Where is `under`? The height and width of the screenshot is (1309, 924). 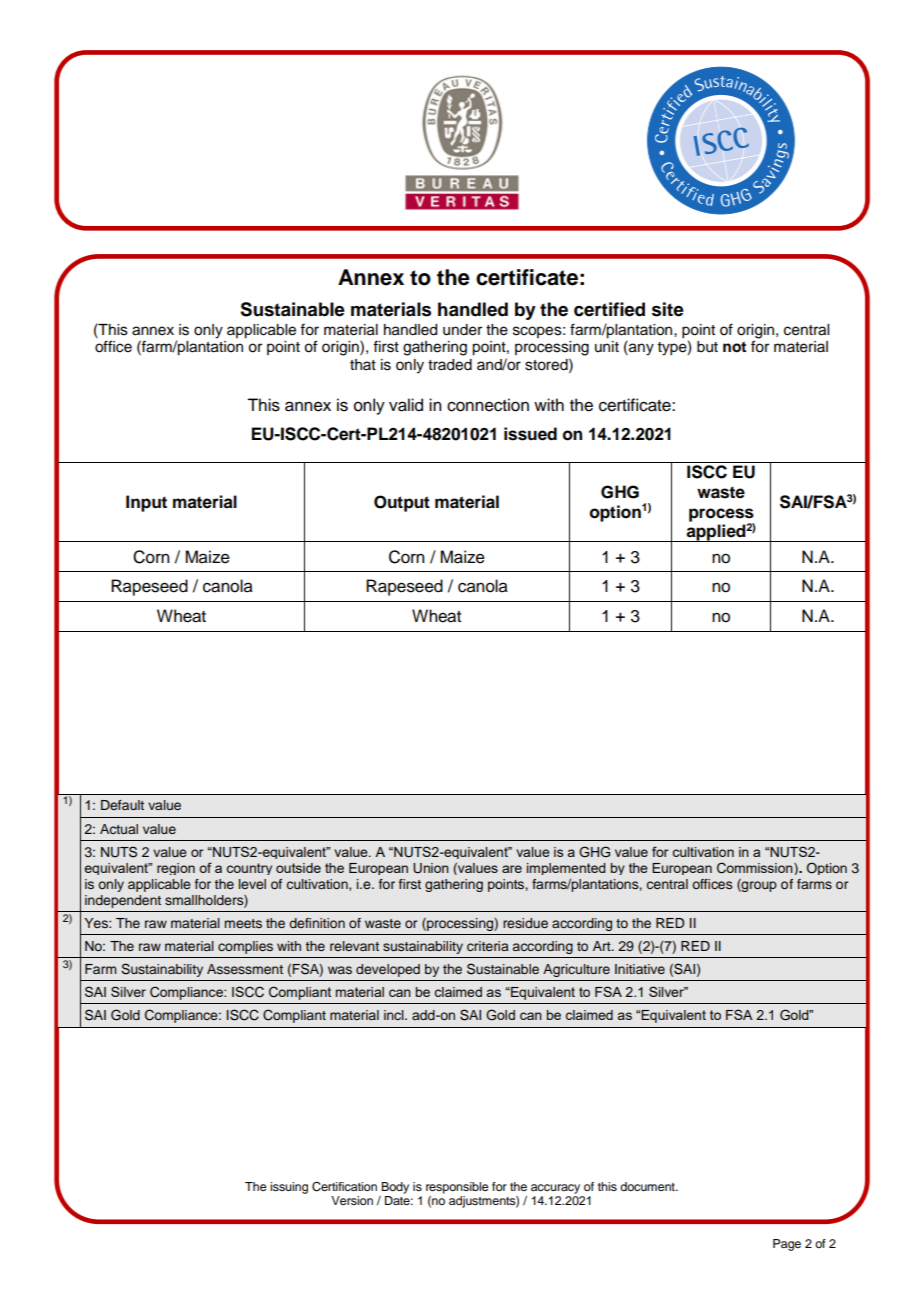 under is located at coordinates (462, 330).
